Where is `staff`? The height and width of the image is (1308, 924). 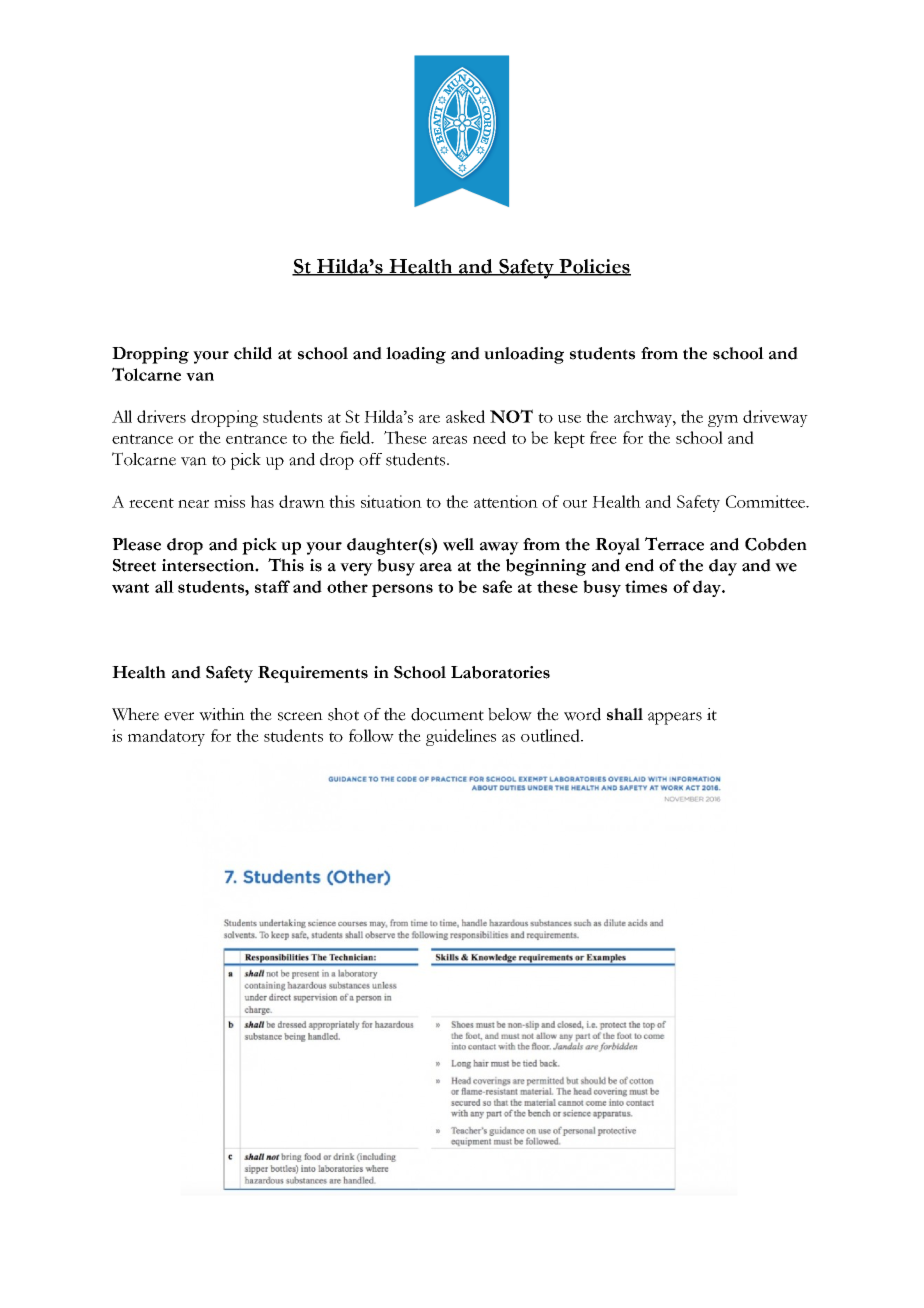
staff is located at coordinates (272, 586).
